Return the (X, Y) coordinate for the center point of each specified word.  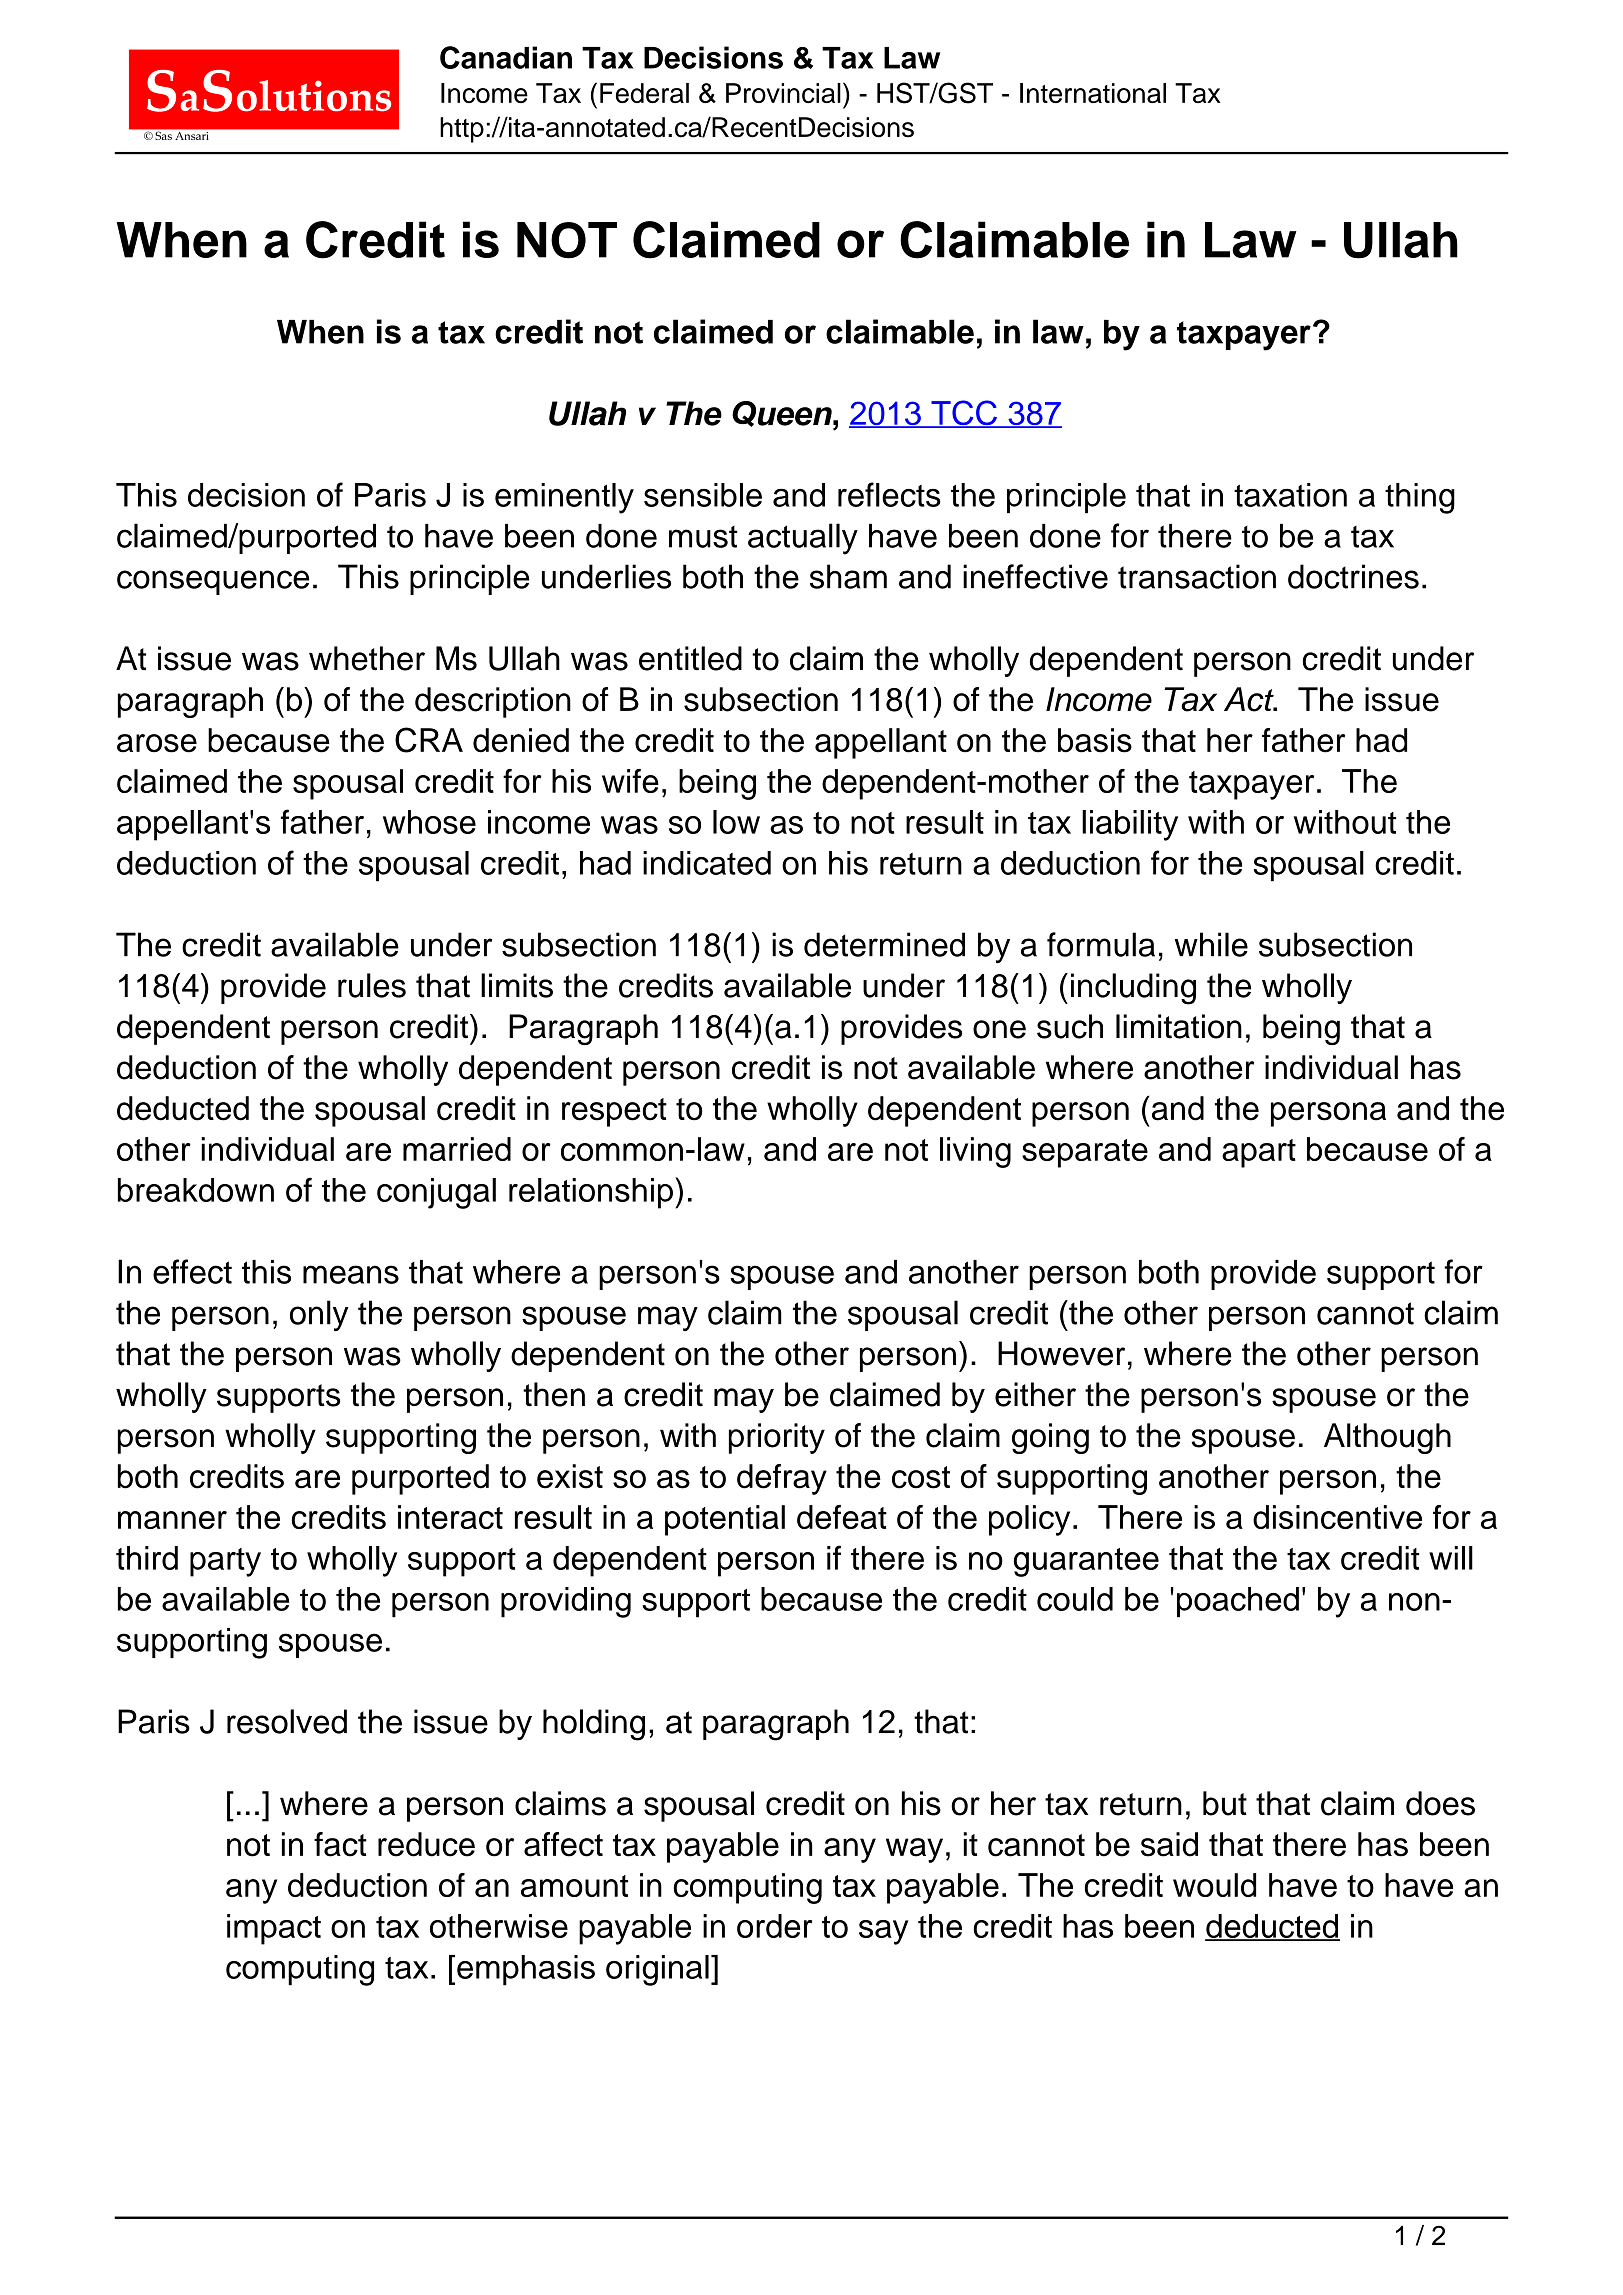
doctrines (1353, 576)
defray (782, 1479)
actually (803, 539)
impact (274, 1929)
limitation (1179, 1026)
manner (172, 1520)
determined (884, 944)
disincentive (1337, 1517)
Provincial (783, 93)
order (774, 1926)
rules (372, 985)
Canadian (506, 57)
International (1093, 93)
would (1214, 1885)
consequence (213, 582)
